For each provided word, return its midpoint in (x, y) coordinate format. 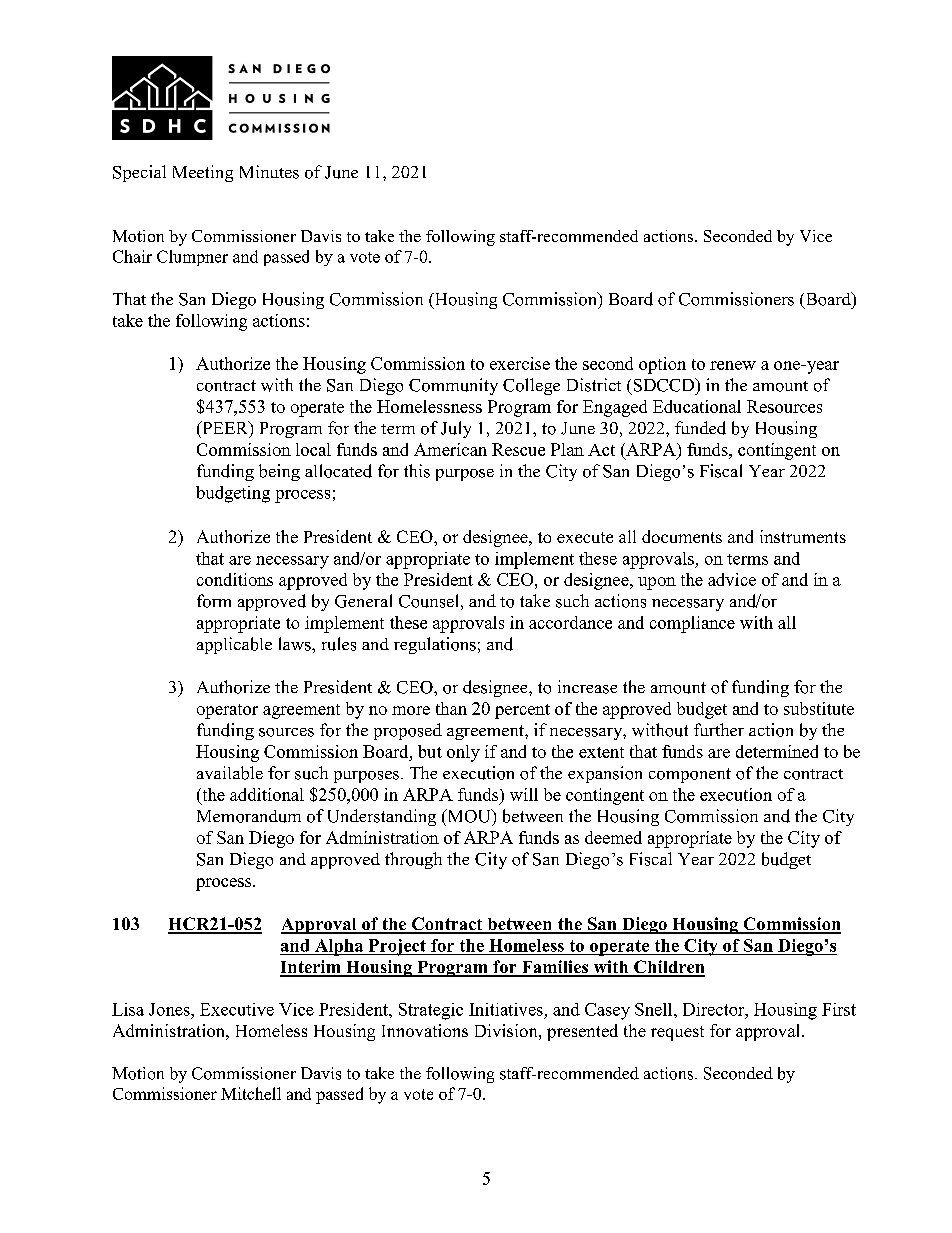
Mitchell (251, 1093)
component (690, 775)
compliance (692, 624)
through (413, 860)
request (677, 1033)
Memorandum (249, 816)
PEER (225, 427)
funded (700, 428)
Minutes (269, 172)
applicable (234, 645)
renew (733, 365)
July (456, 429)
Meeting (203, 173)
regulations (435, 645)
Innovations (425, 1030)
